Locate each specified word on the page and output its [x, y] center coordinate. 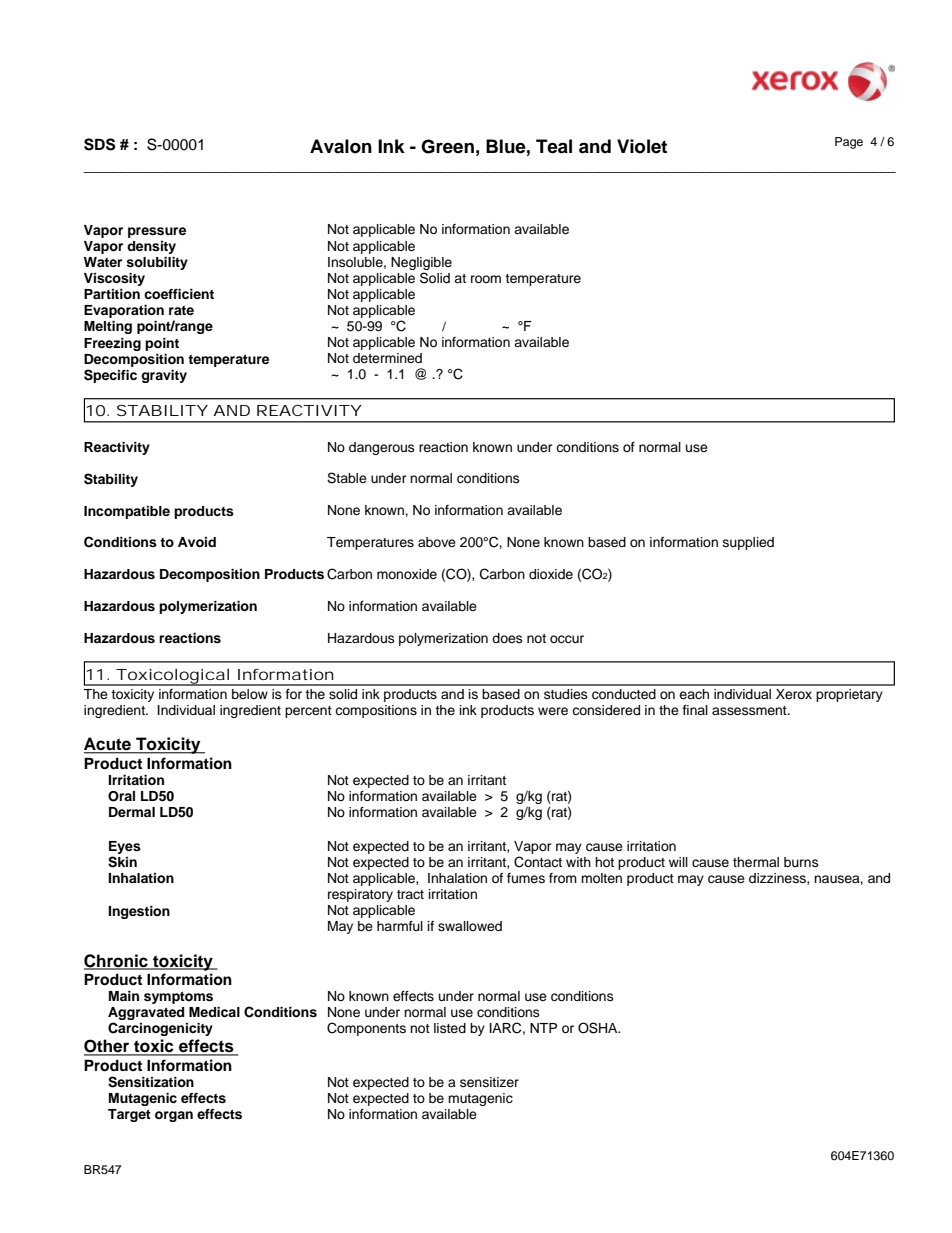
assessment [750, 710]
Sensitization [151, 1082]
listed [450, 1028]
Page [849, 143]
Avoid [197, 542]
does [507, 638]
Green [447, 146]
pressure [157, 232]
